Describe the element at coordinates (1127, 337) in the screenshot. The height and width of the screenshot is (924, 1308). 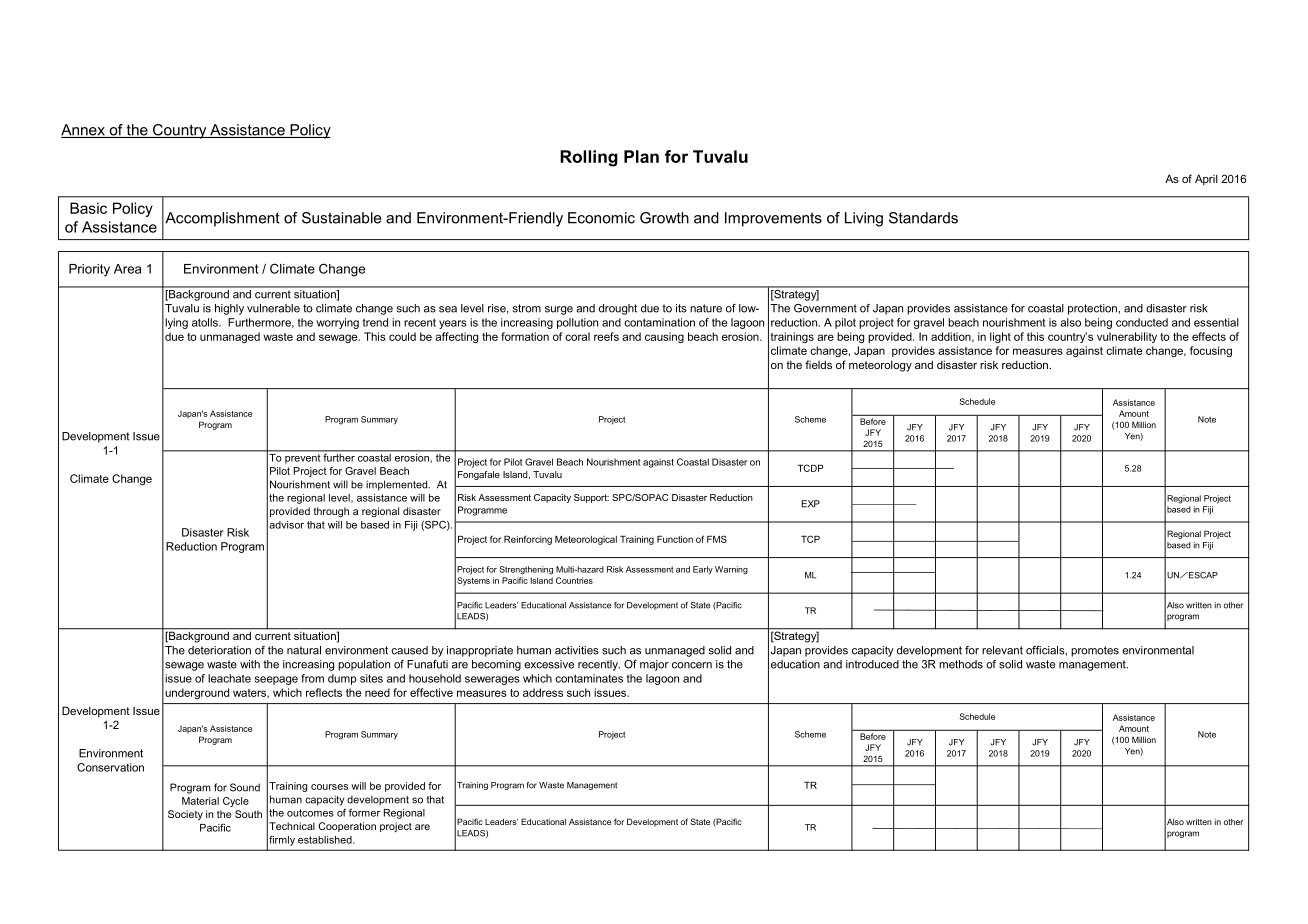
I see `vulnerability` at that location.
